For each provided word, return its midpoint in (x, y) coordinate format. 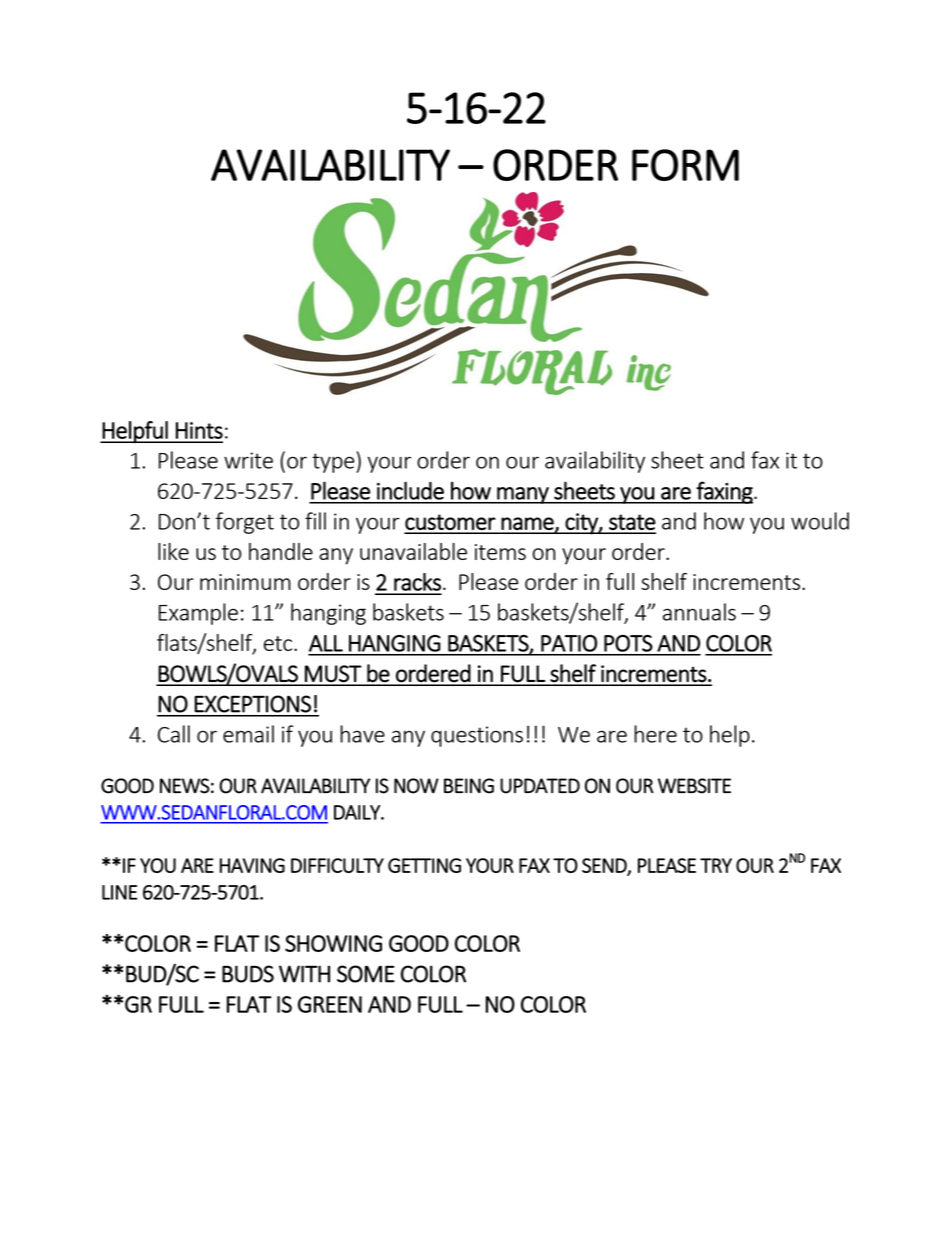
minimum (245, 582)
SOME (366, 974)
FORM (685, 165)
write (248, 460)
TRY (716, 865)
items (500, 552)
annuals (699, 612)
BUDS (248, 974)
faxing (725, 492)
